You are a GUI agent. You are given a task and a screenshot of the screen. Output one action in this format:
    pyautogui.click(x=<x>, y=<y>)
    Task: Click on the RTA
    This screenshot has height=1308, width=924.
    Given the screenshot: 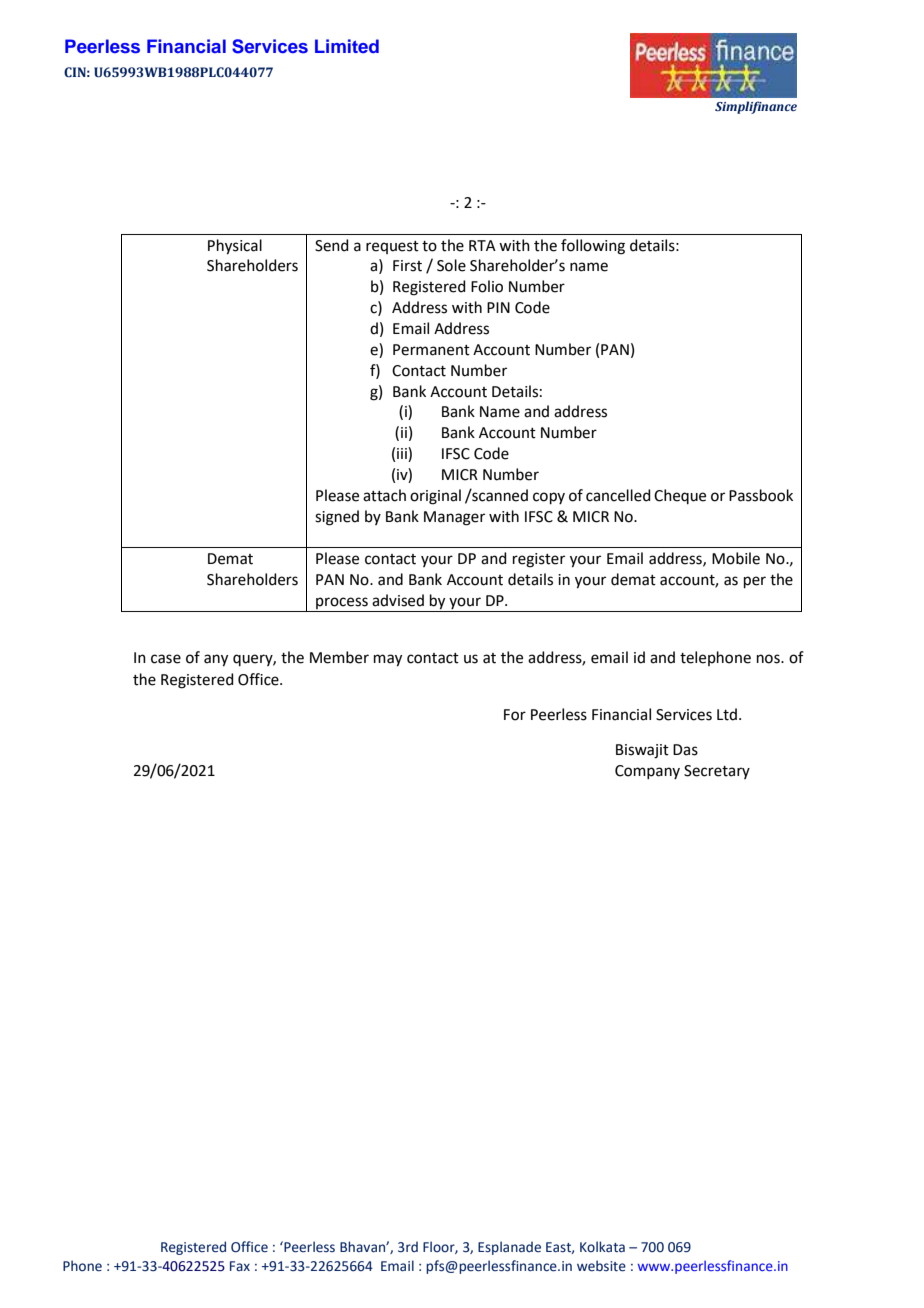 What is the action you would take?
    pyautogui.click(x=482, y=245)
